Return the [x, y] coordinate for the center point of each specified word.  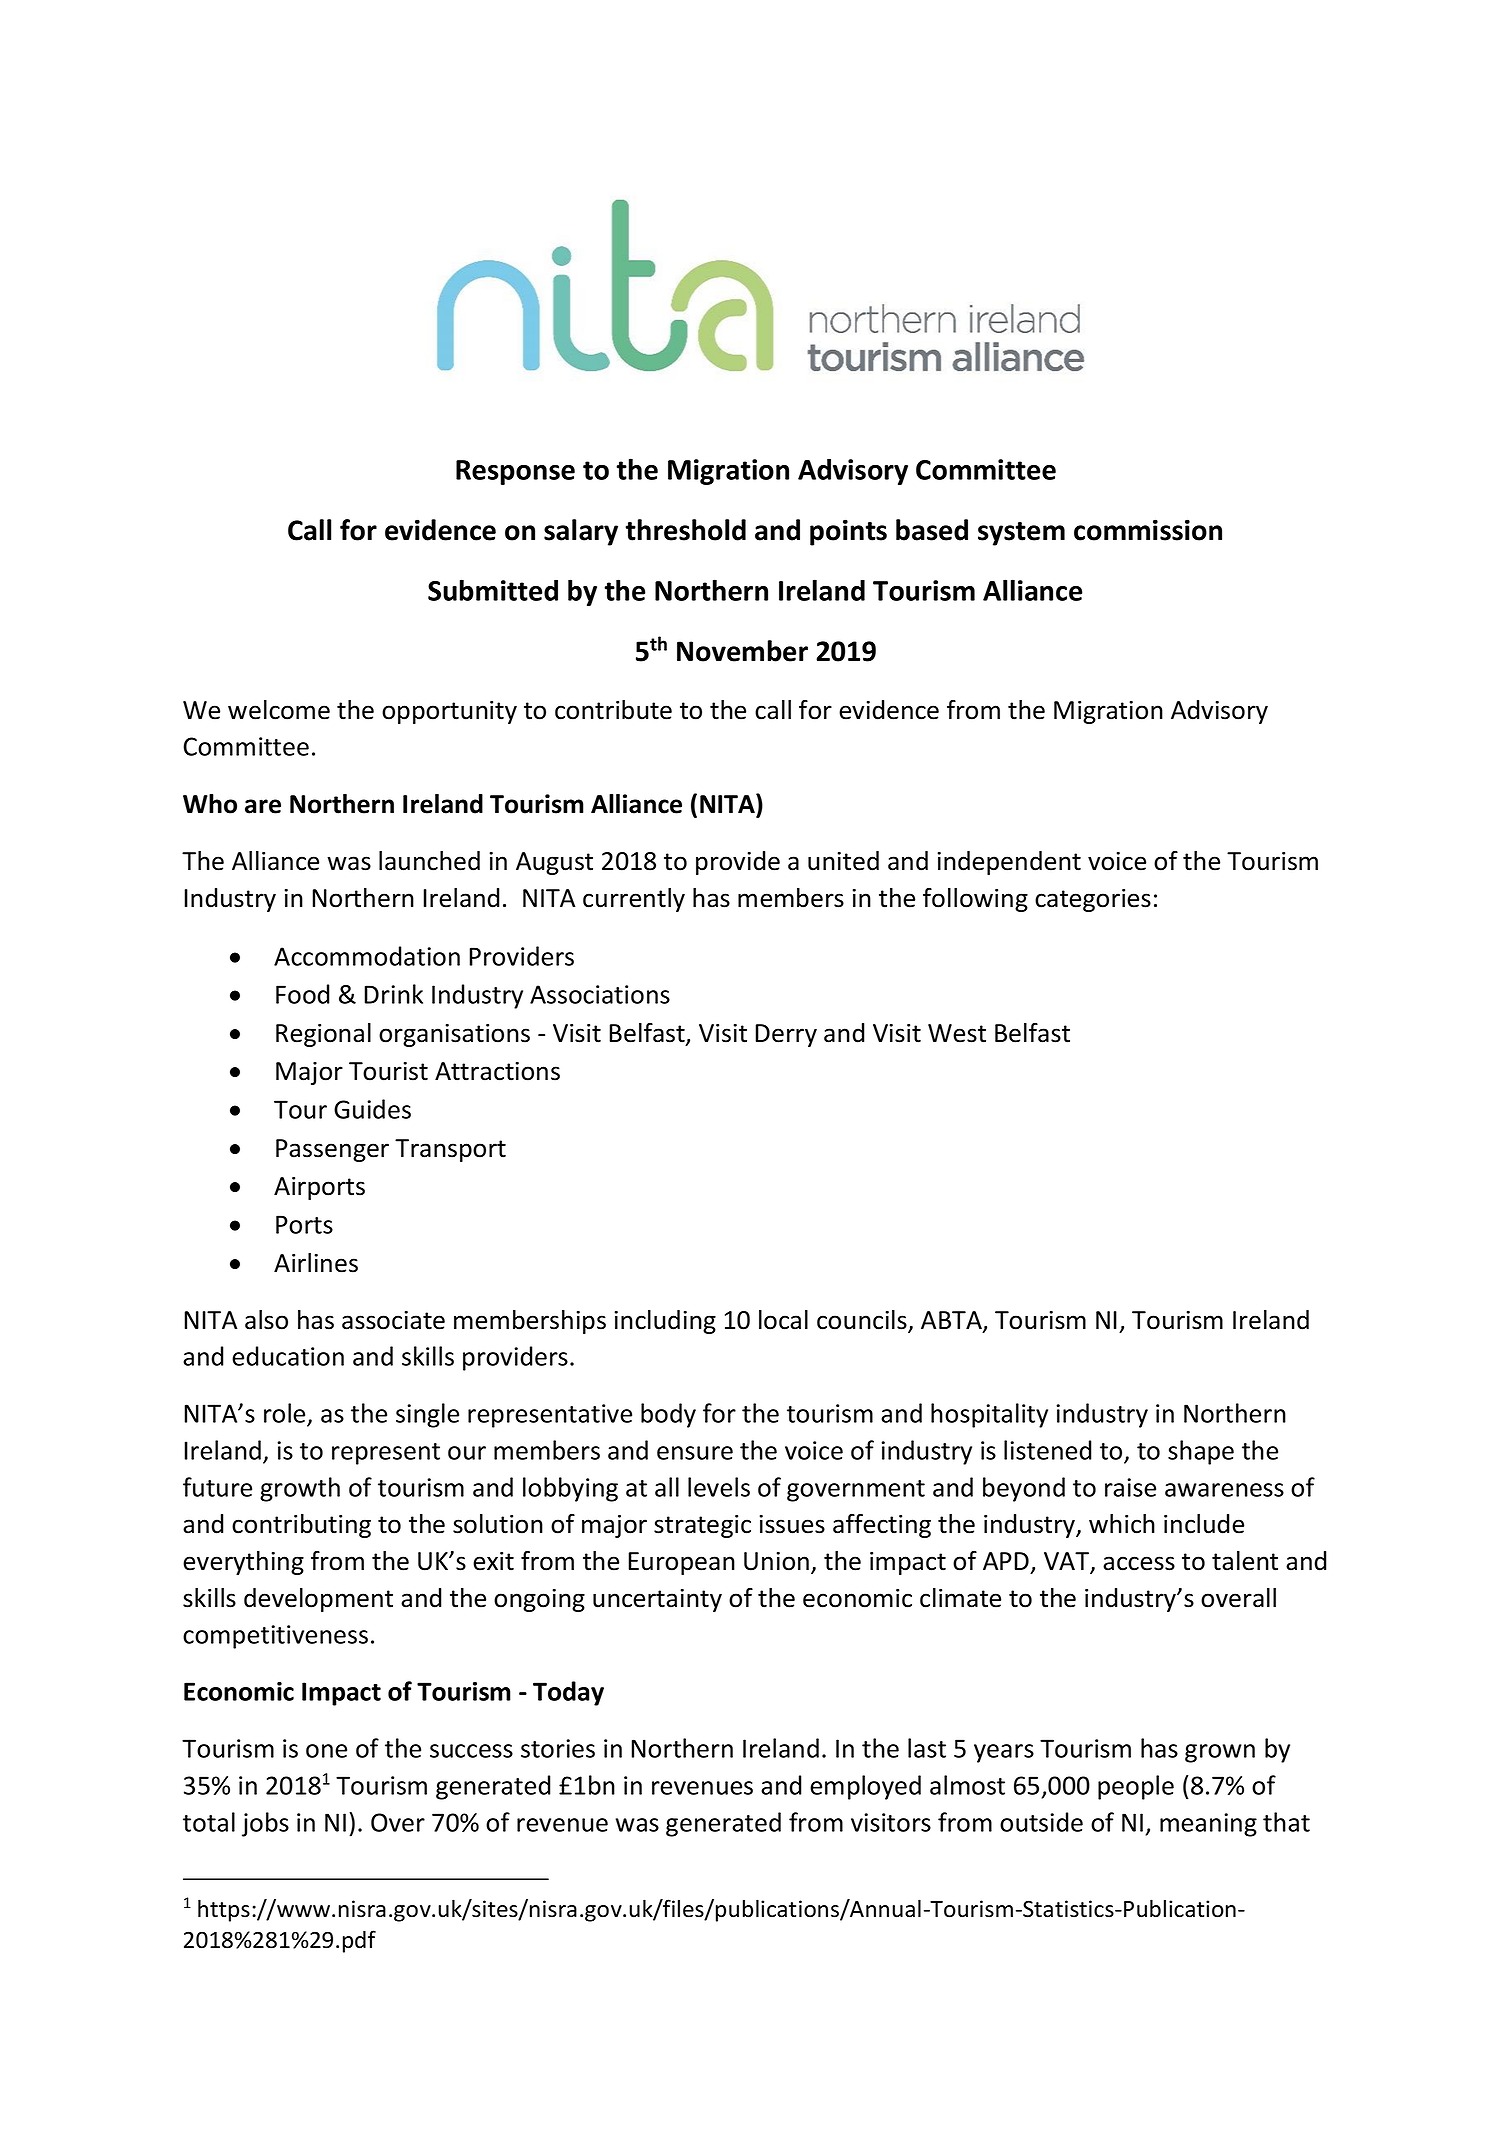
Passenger [332, 1150]
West [957, 1033]
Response [515, 472]
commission [1148, 530]
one [326, 1751]
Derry [786, 1035]
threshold [686, 530]
